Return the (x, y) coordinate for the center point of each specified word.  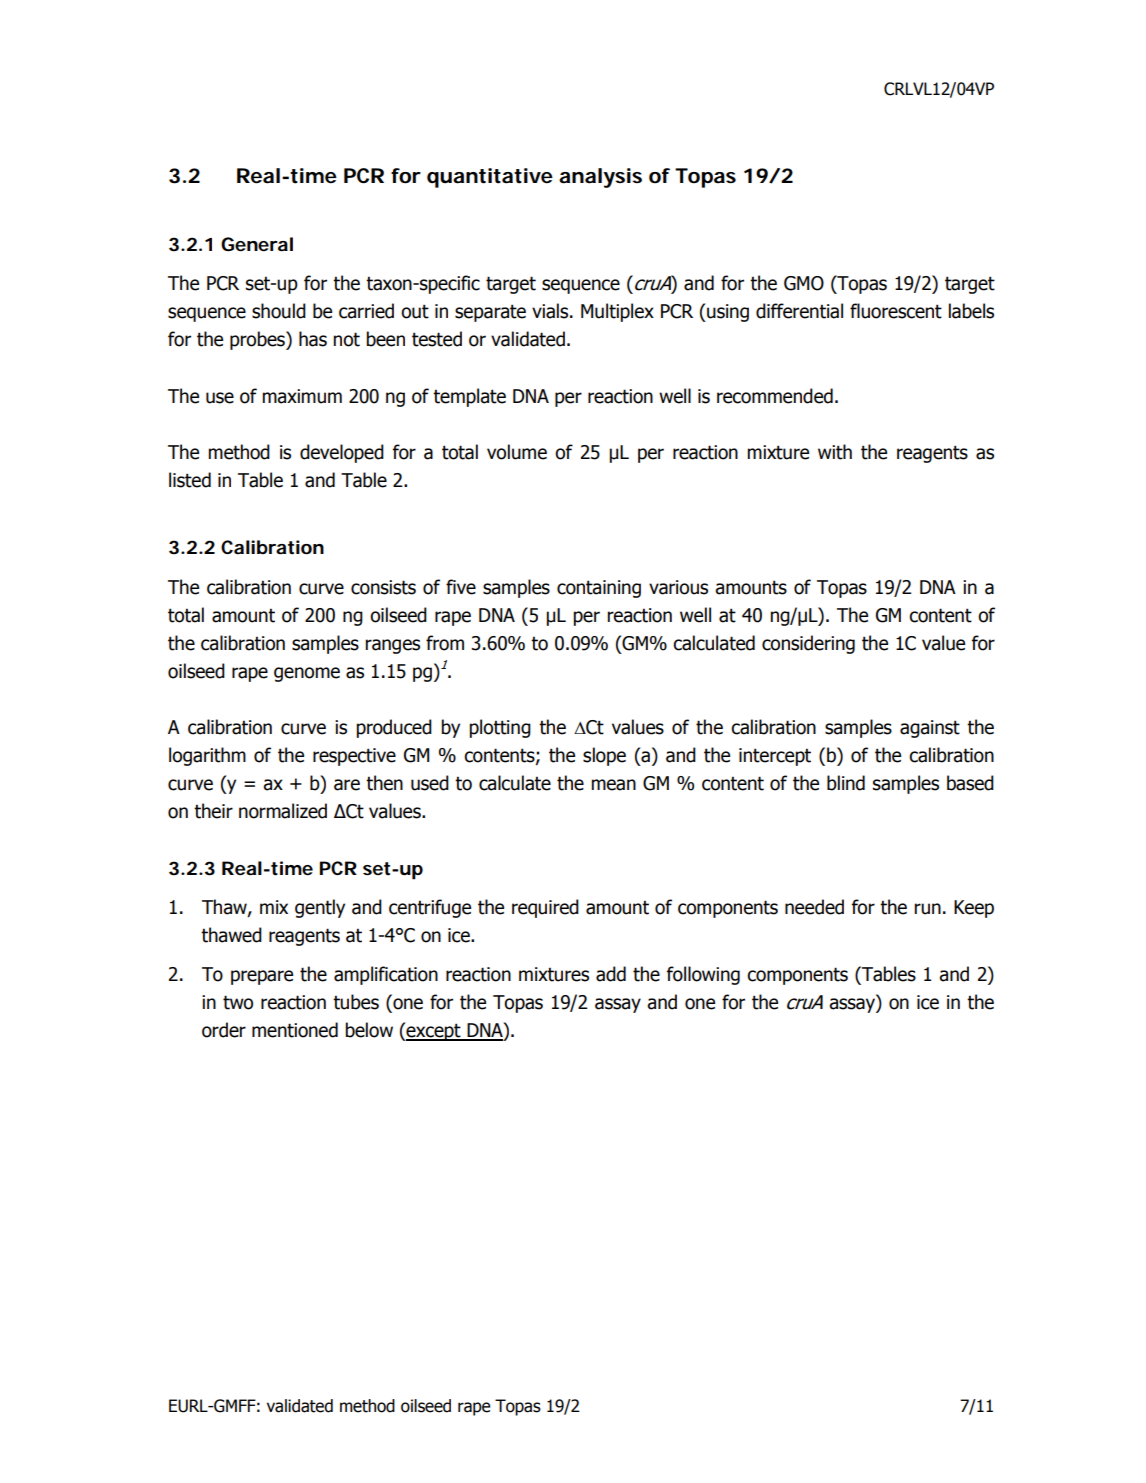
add (611, 974)
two (238, 1002)
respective (354, 757)
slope (604, 756)
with (835, 452)
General (257, 244)
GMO (804, 283)
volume (517, 452)
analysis (600, 178)
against (930, 729)
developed (342, 453)
